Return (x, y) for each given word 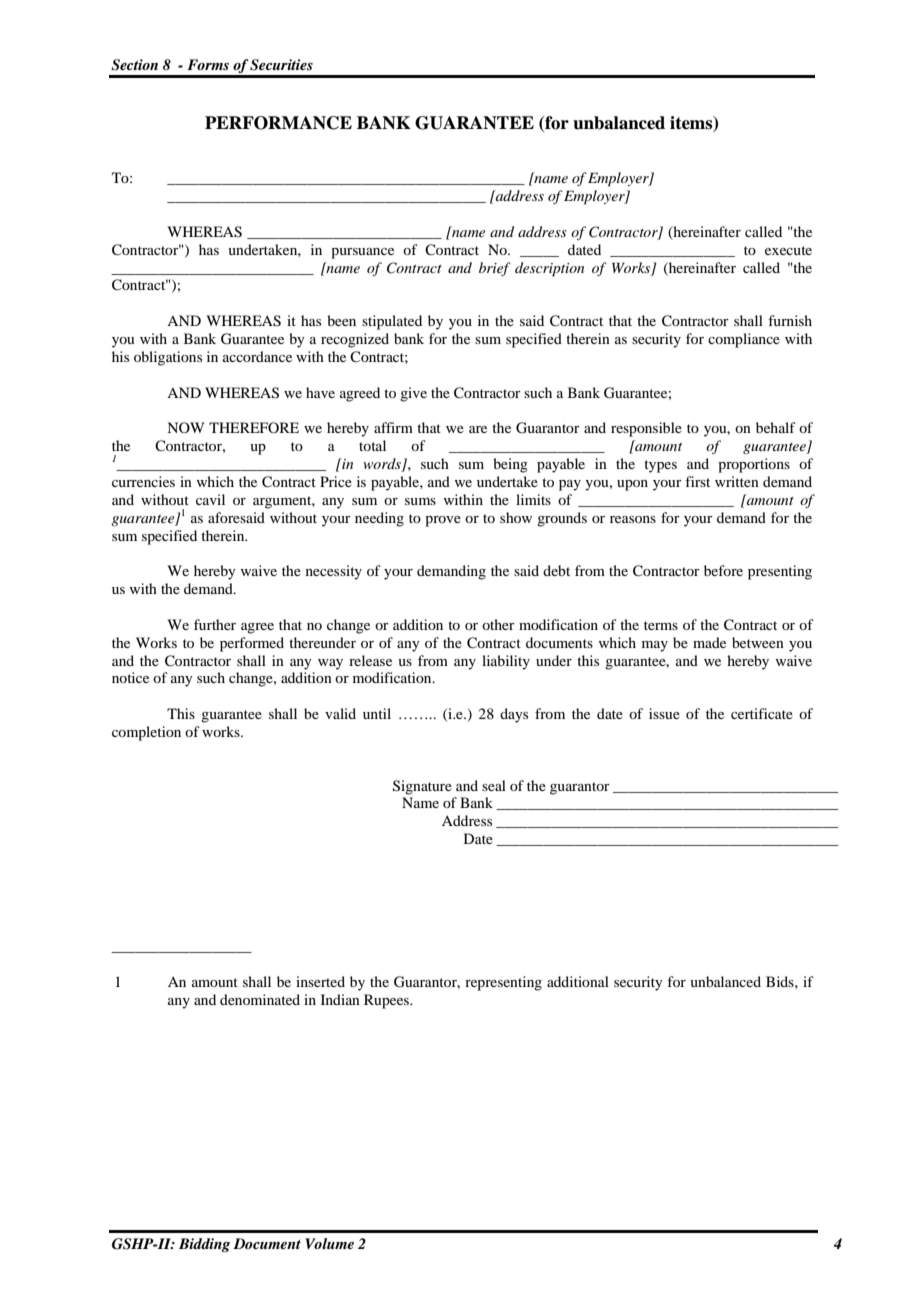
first (697, 481)
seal (494, 785)
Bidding (204, 1245)
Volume (329, 1243)
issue (664, 713)
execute (788, 250)
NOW (185, 427)
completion (146, 733)
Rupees (387, 1001)
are (478, 429)
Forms (208, 64)
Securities (281, 65)
